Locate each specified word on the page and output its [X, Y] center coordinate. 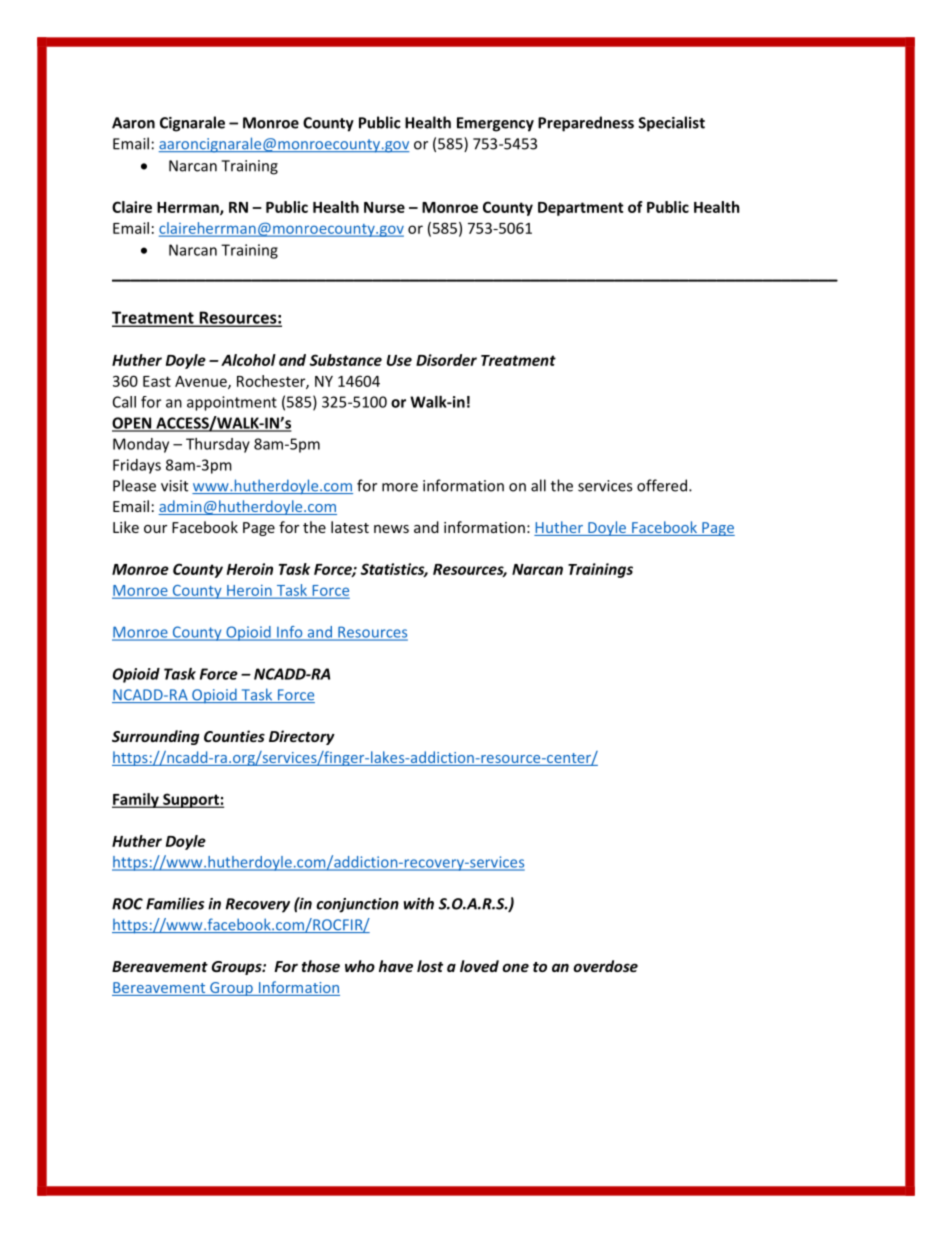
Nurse [384, 207]
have [396, 966]
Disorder [446, 360]
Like [126, 527]
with [419, 903]
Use [399, 360]
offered [662, 485]
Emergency [495, 124]
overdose [605, 966]
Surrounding [156, 737]
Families [175, 903]
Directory [302, 737]
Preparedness [586, 124]
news [391, 529]
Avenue [202, 382]
